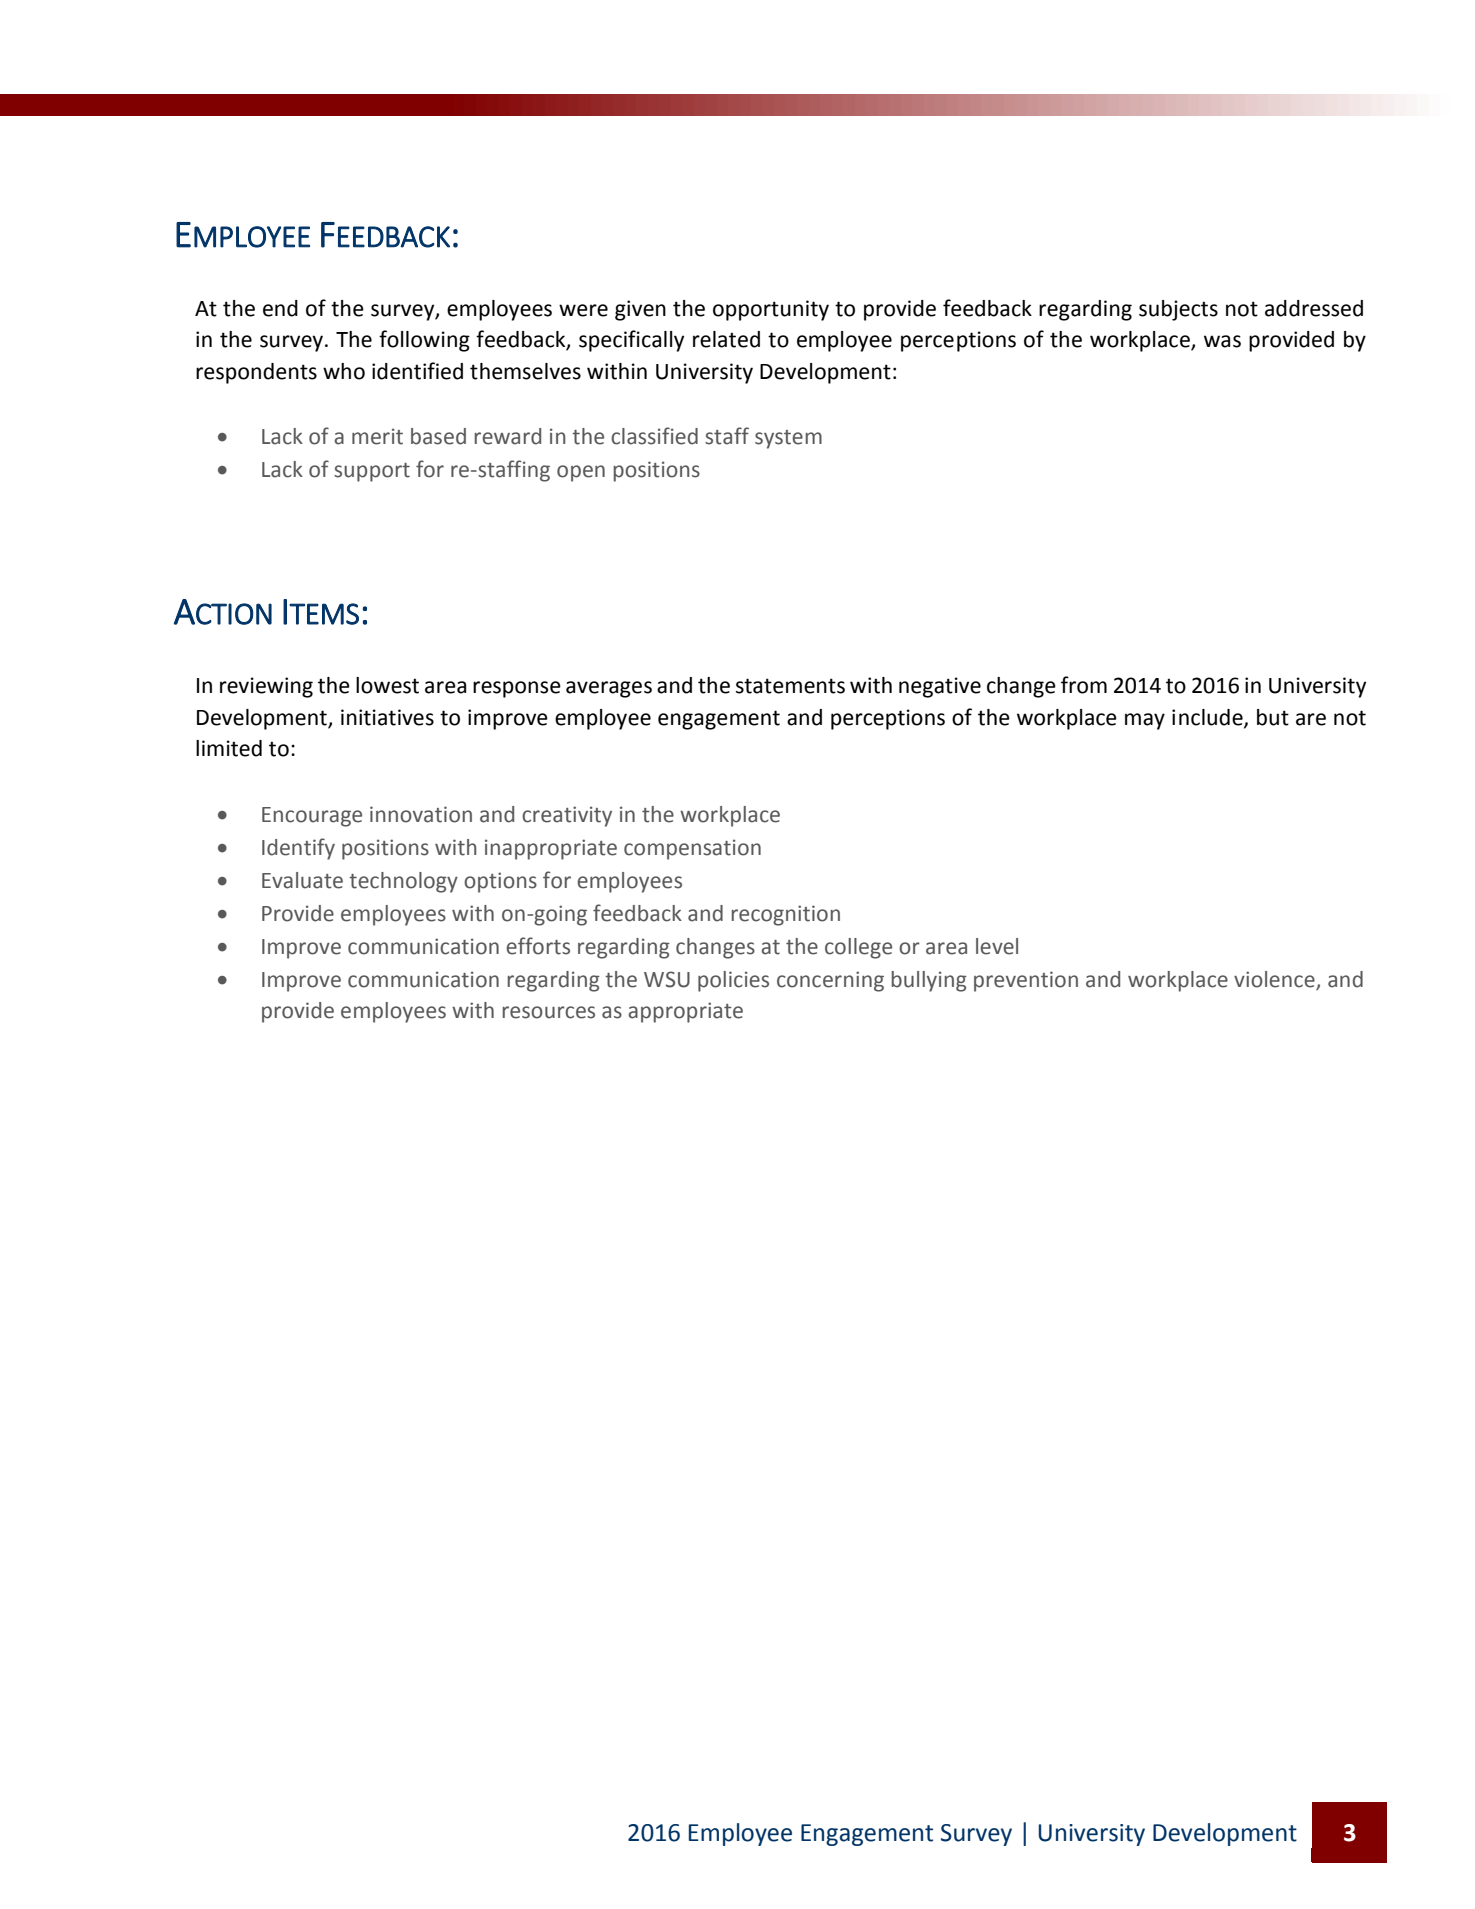 This image has height=1909, width=1475. I want to click on following, so click(424, 341).
